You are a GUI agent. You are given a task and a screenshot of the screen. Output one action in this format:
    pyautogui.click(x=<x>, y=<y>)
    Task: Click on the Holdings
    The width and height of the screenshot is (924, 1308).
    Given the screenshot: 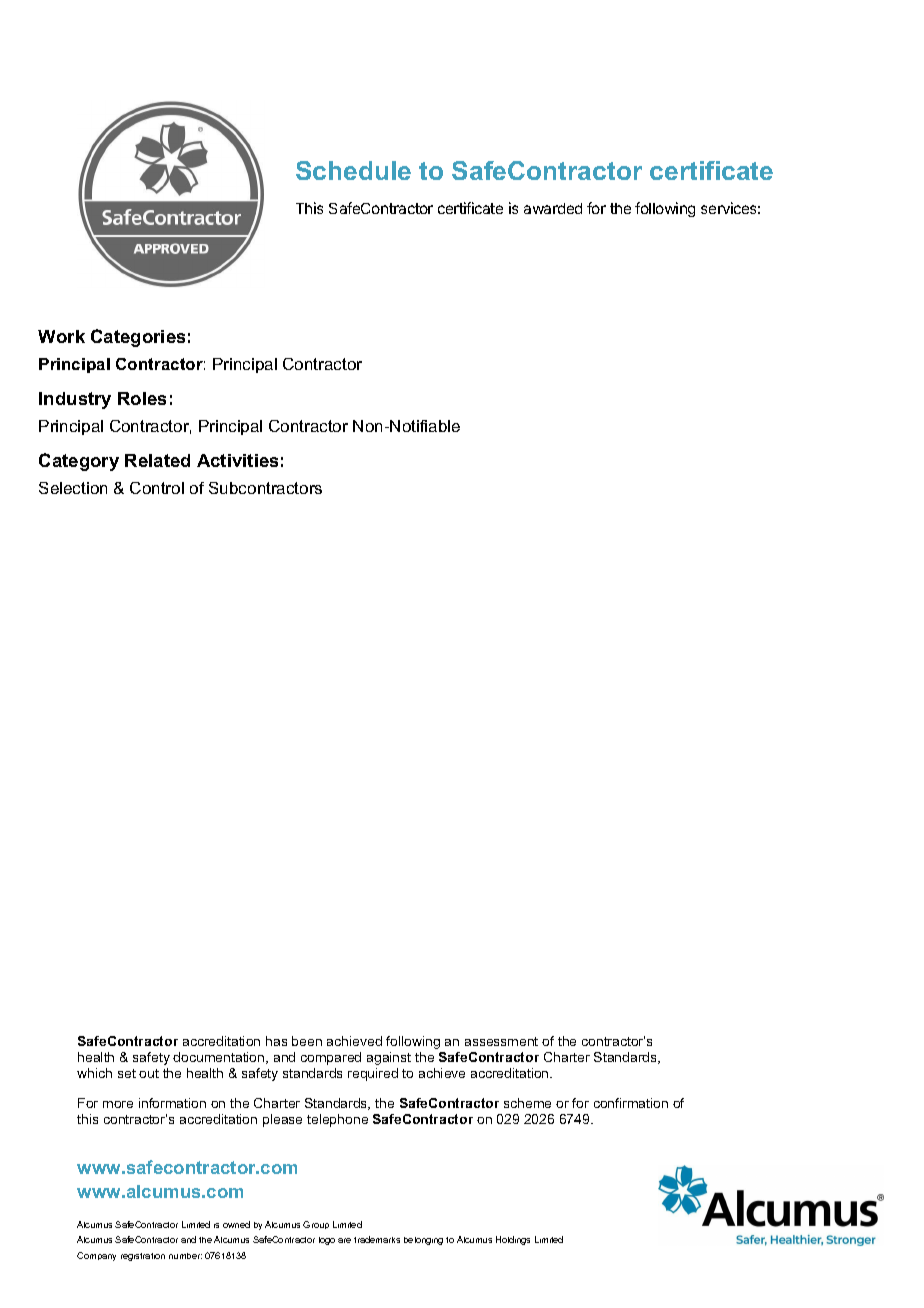 What is the action you would take?
    pyautogui.click(x=513, y=1240)
